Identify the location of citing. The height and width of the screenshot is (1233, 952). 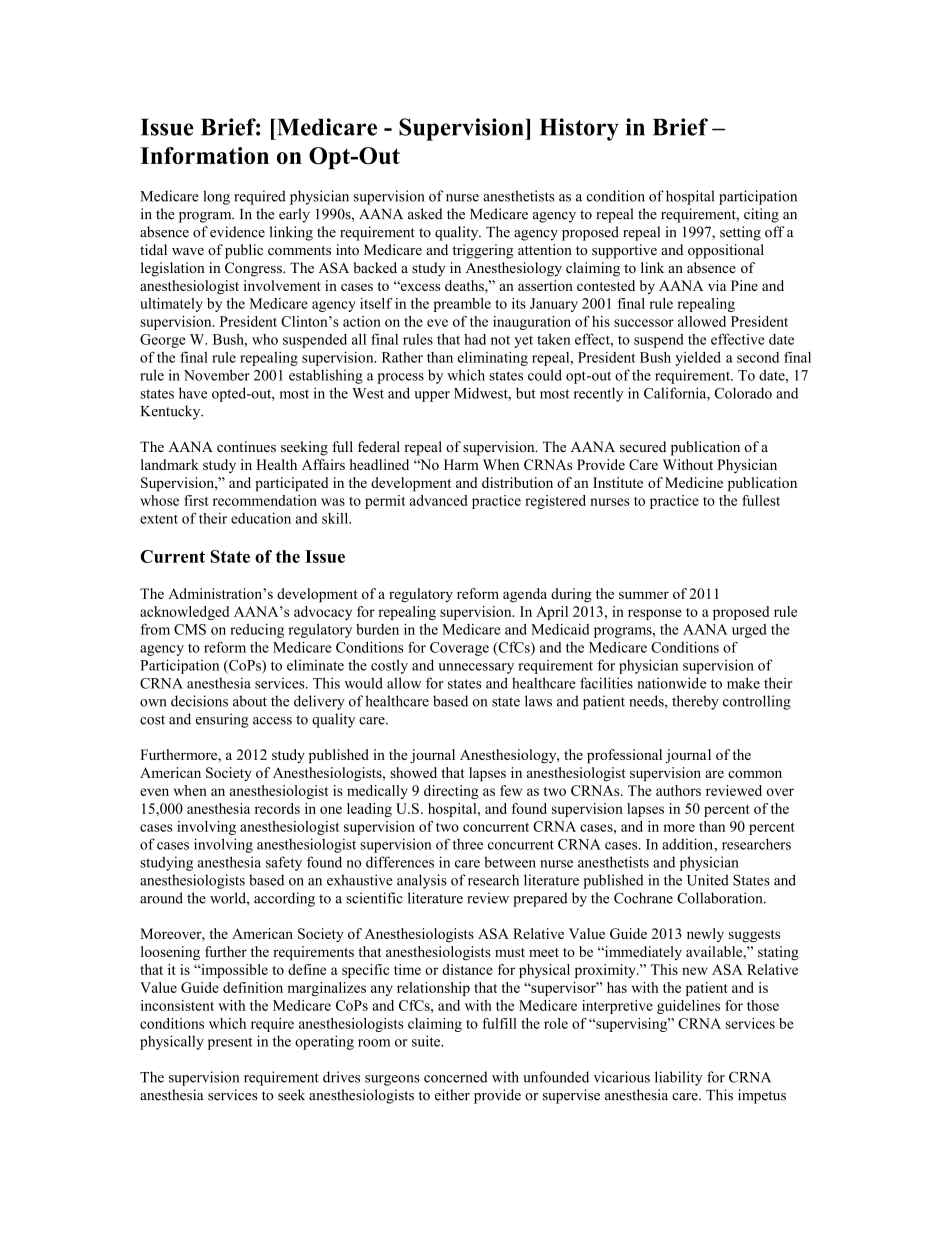
(761, 215).
